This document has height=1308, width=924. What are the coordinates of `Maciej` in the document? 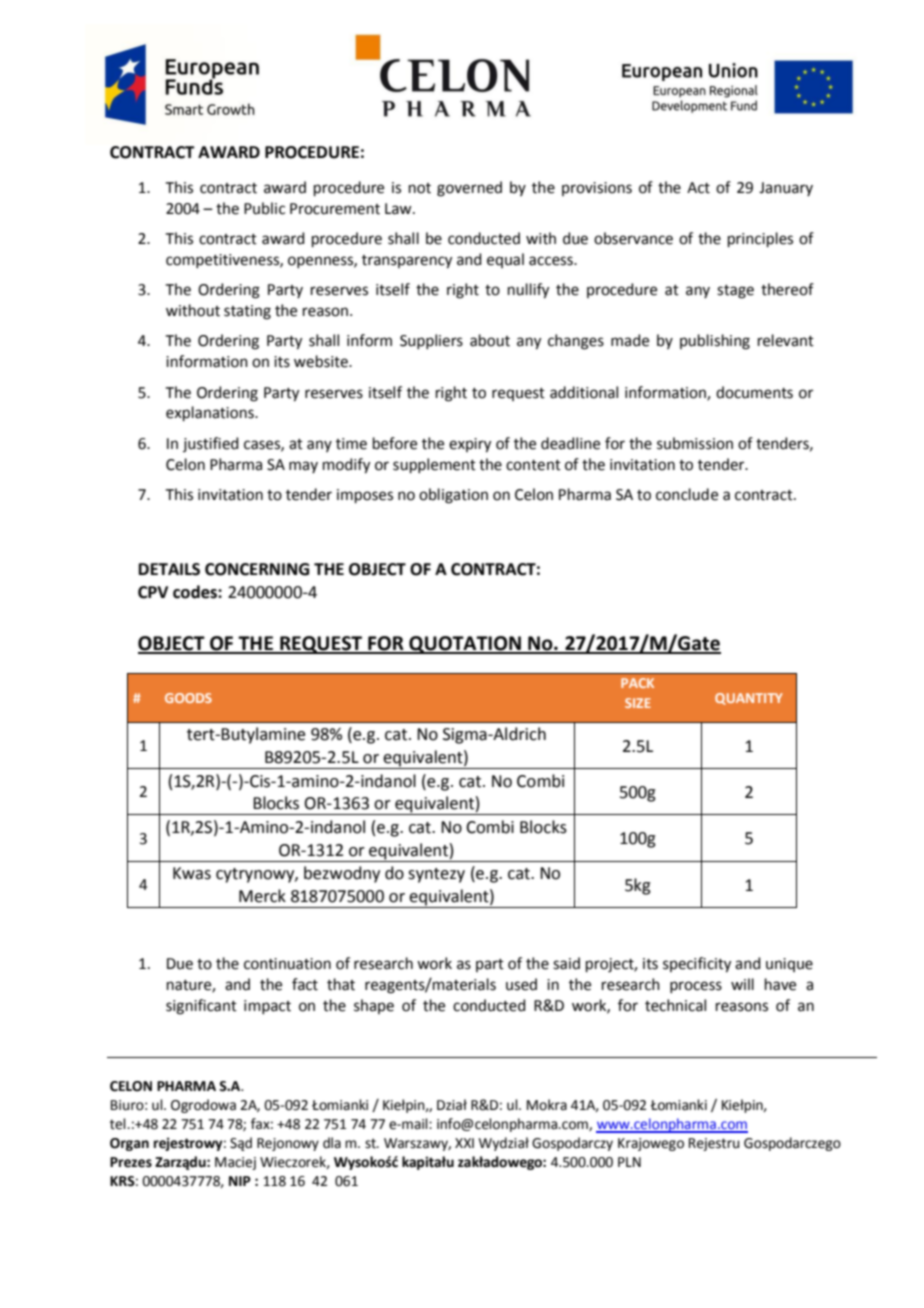 It's located at (235, 1163).
